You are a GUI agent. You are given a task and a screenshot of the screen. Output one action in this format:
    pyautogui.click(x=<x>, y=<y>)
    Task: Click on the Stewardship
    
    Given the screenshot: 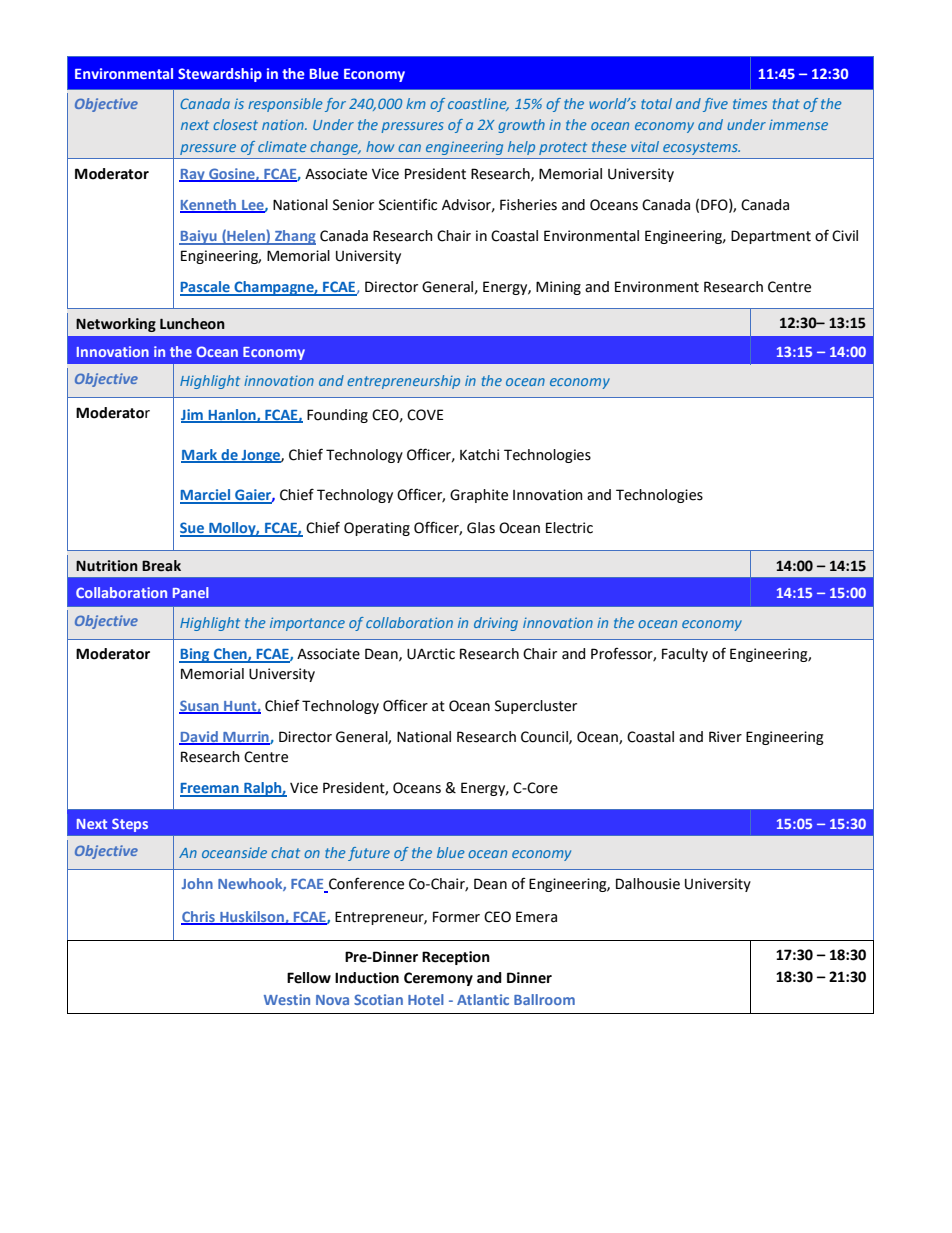 What is the action you would take?
    pyautogui.click(x=220, y=75)
